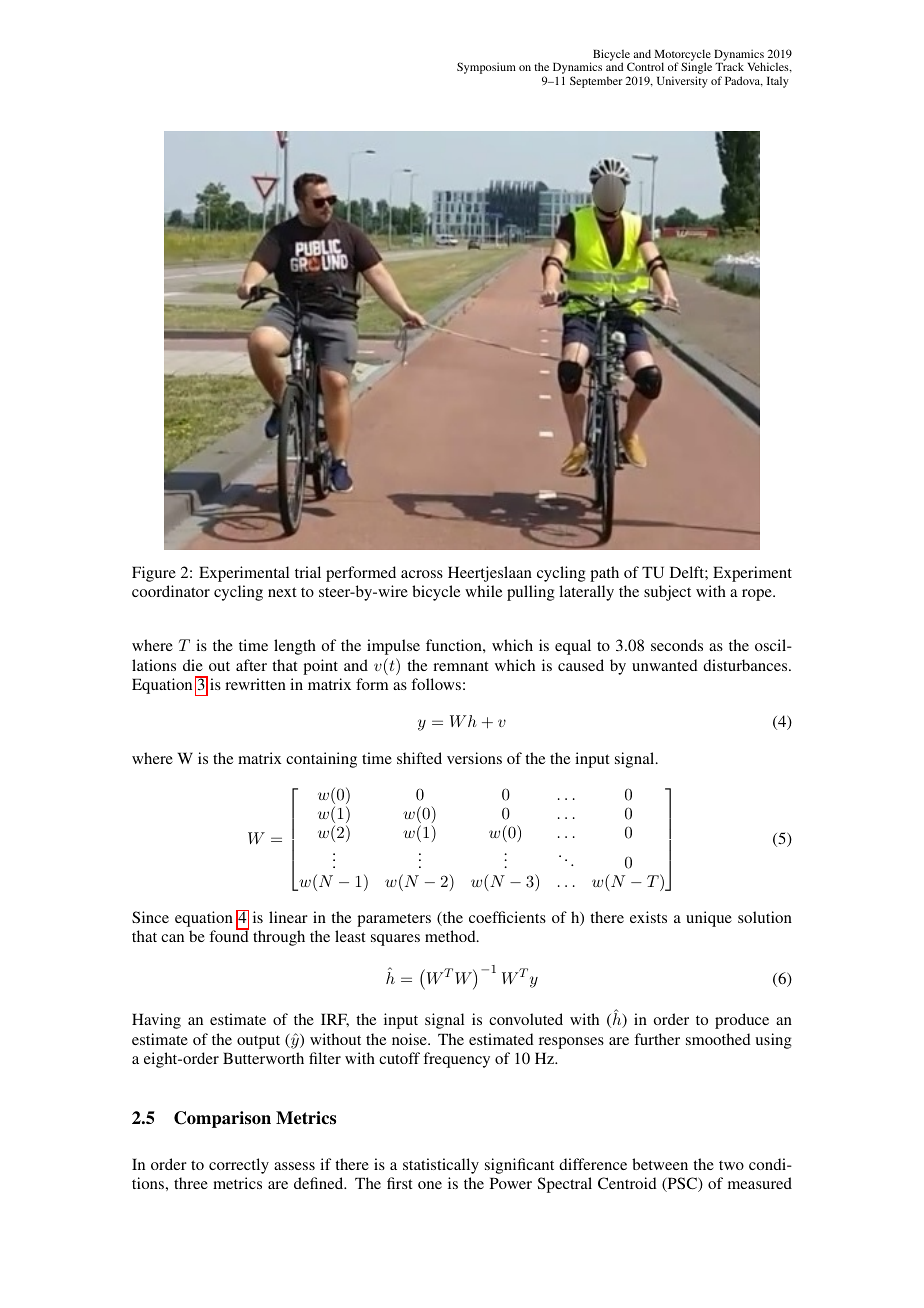 This page has width=924, height=1308. What do you see at coordinates (486, 68) in the page?
I see `Symposium` at bounding box center [486, 68].
